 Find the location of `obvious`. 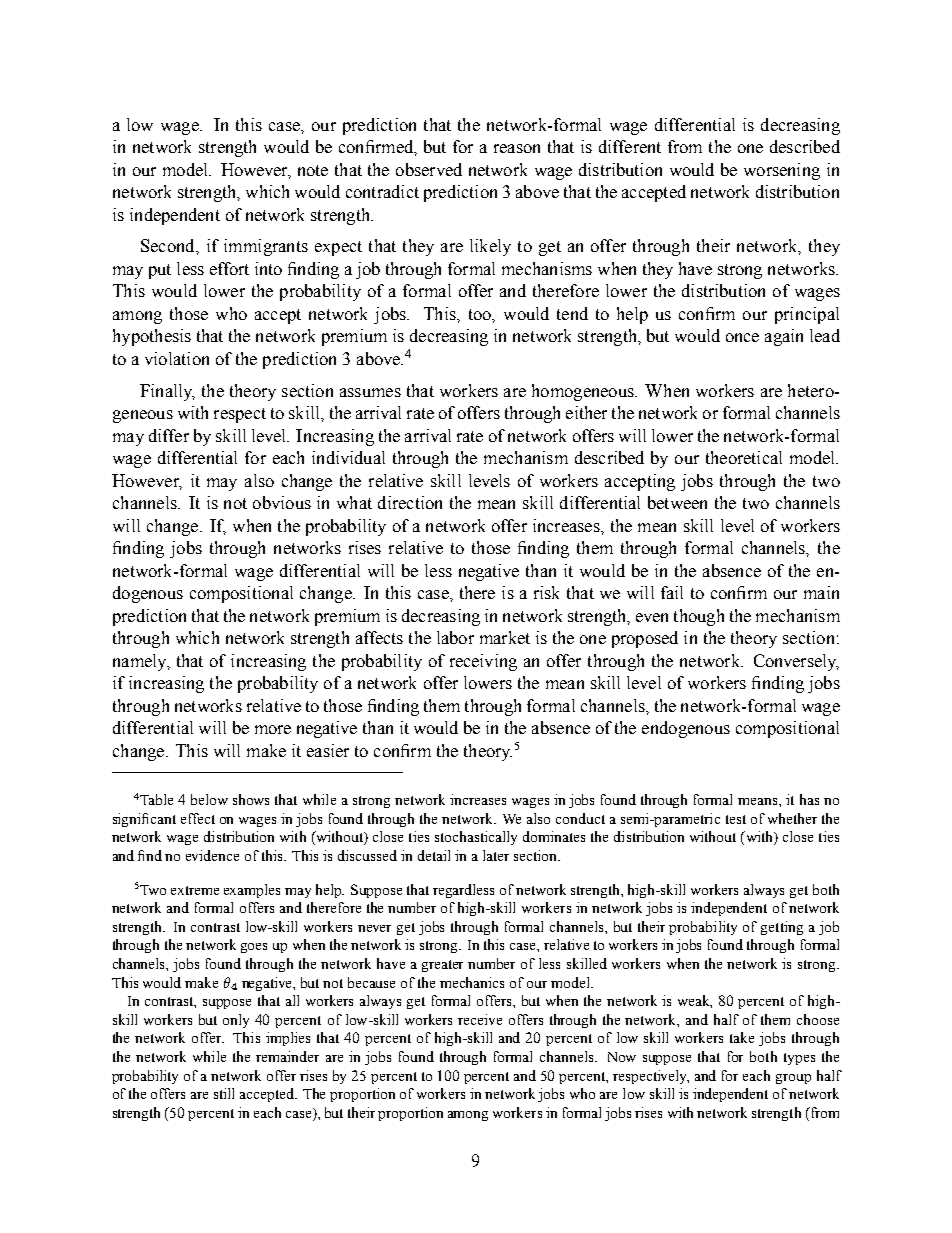

obvious is located at coordinates (282, 502).
